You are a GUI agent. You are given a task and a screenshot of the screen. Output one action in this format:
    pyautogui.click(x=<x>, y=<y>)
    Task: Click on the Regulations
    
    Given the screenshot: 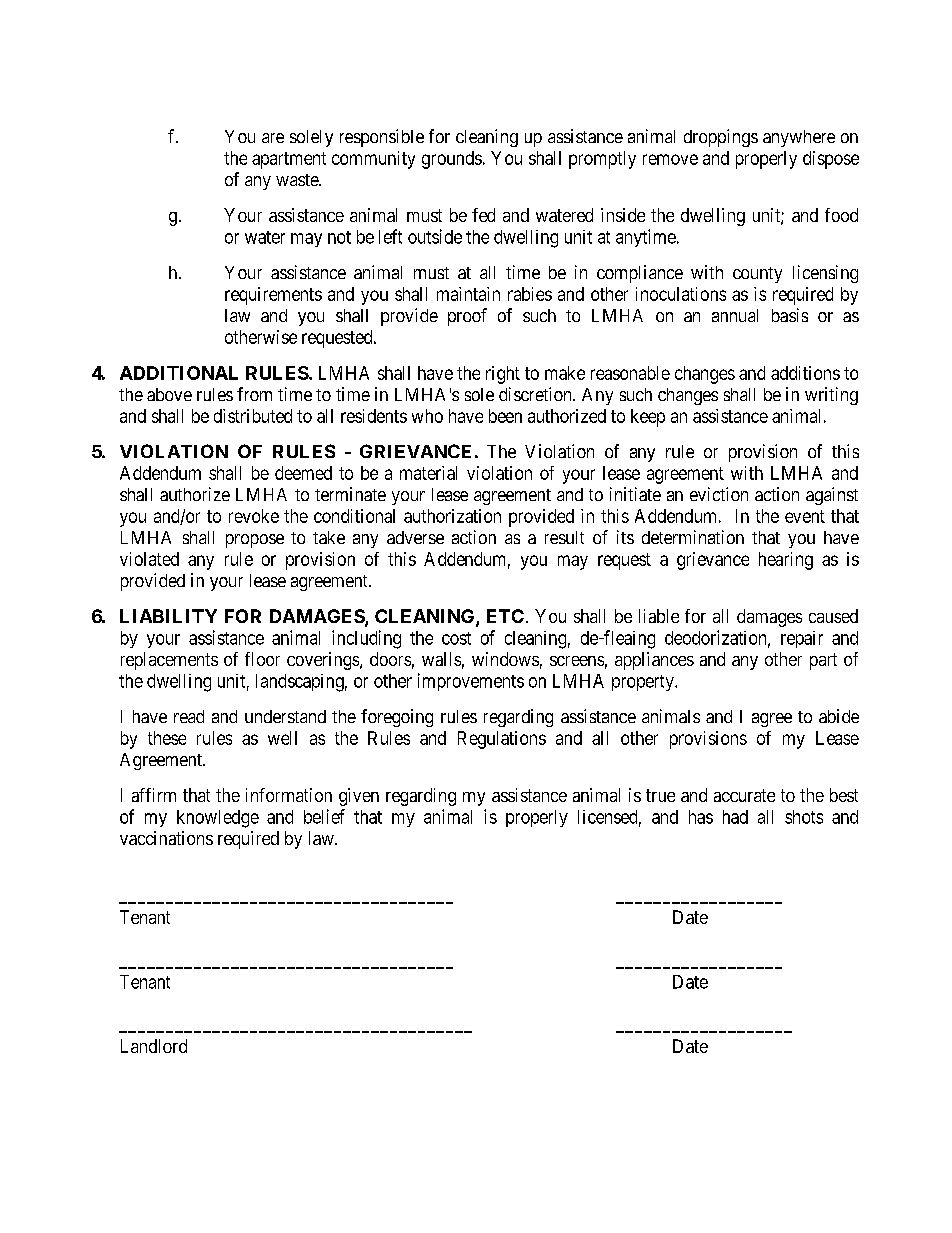 What is the action you would take?
    pyautogui.click(x=502, y=740)
